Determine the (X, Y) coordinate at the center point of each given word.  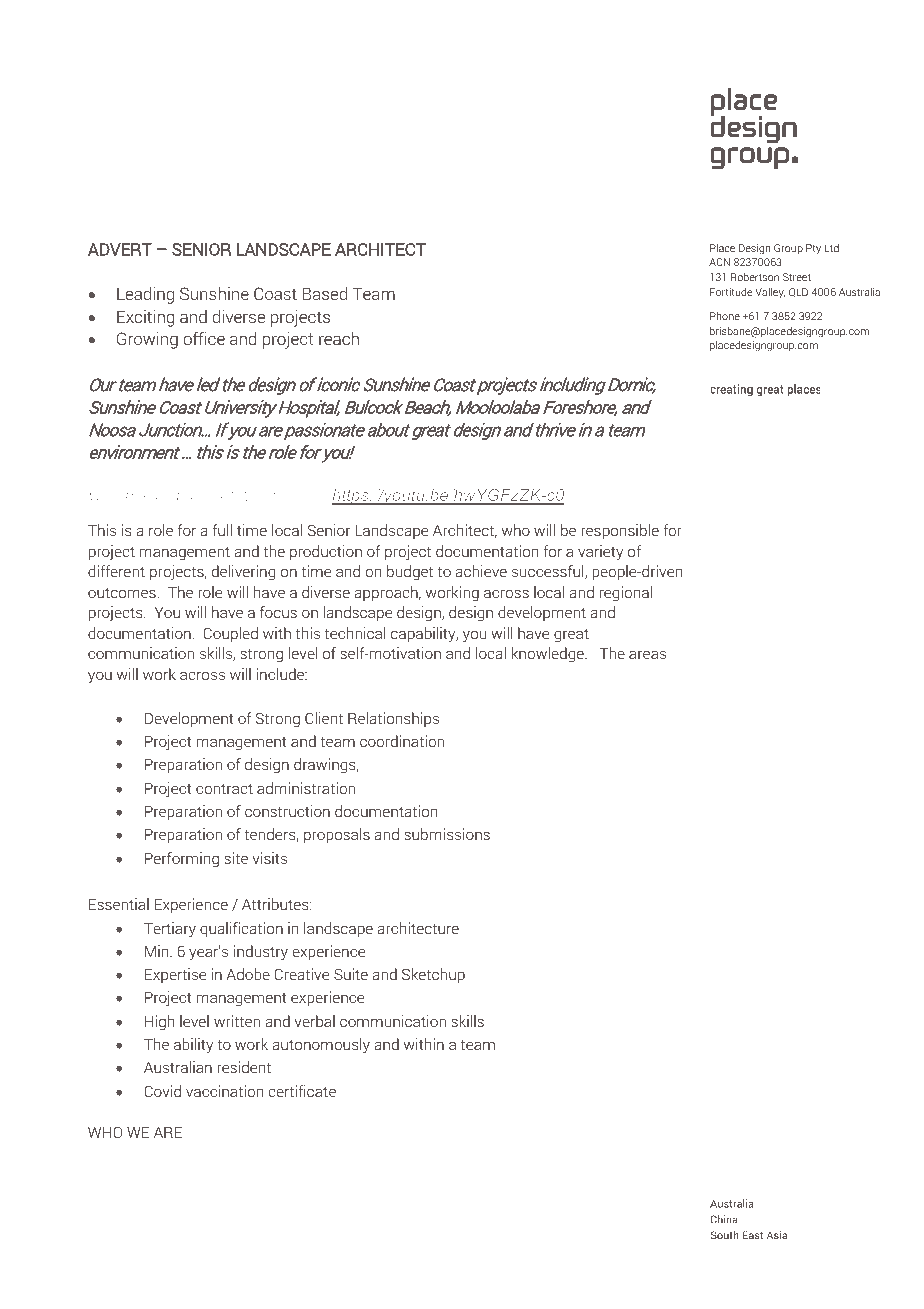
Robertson (755, 277)
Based (325, 293)
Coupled (230, 634)
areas (647, 654)
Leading (145, 295)
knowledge (549, 655)
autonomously (321, 1046)
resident (244, 1067)
